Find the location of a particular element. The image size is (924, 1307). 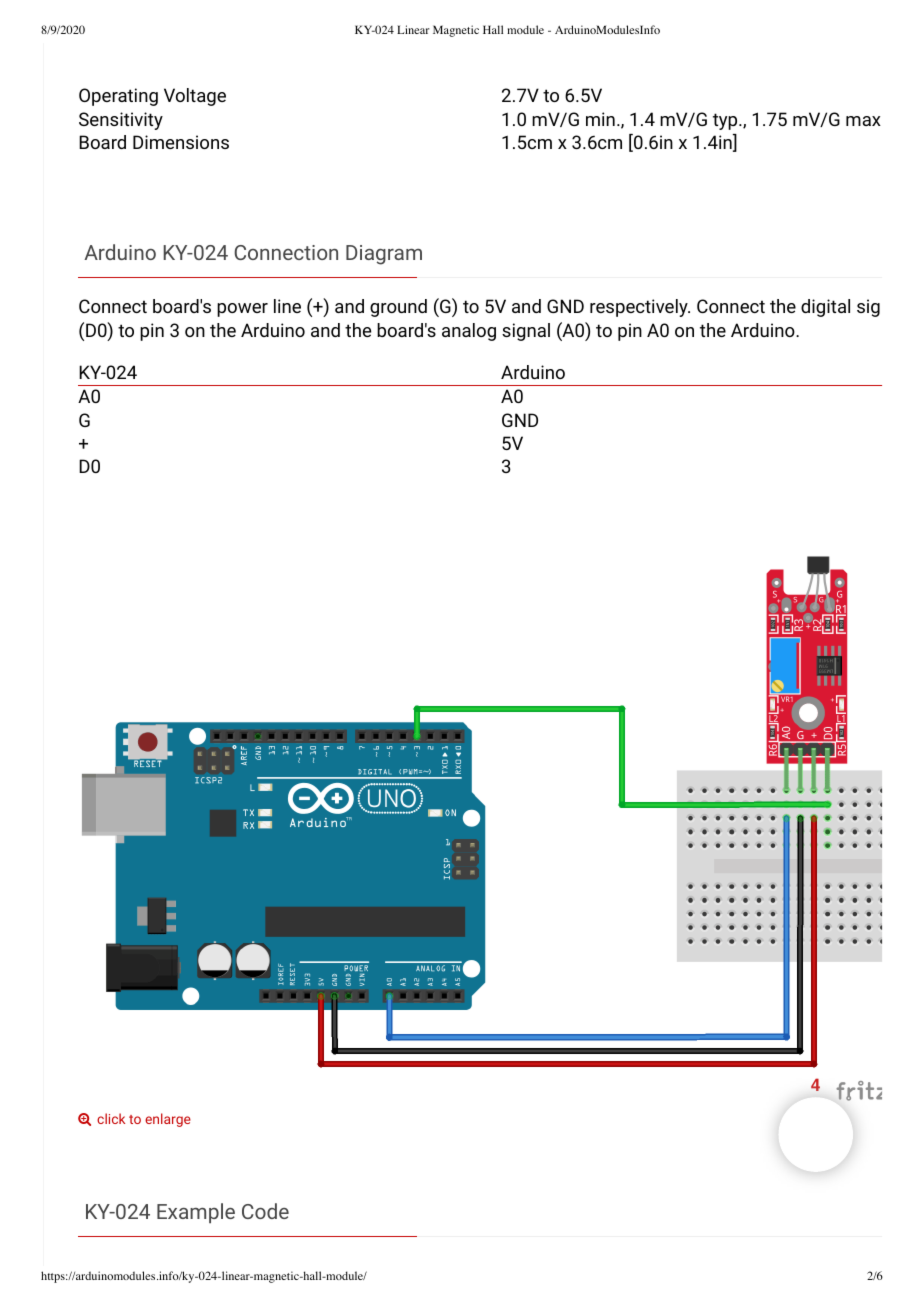

typ is located at coordinates (726, 121).
